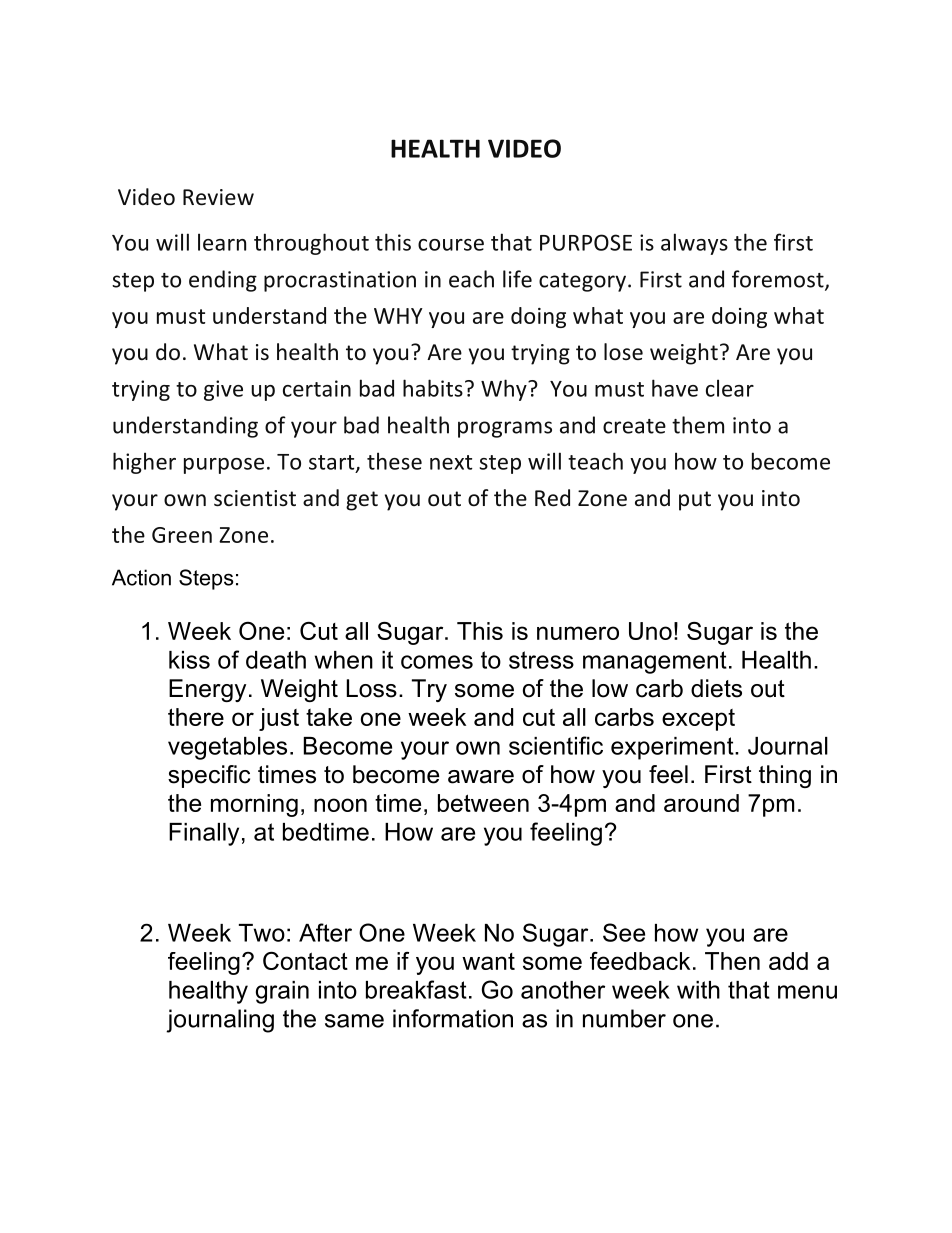 The width and height of the image is (952, 1233). Describe the element at coordinates (451, 245) in the image. I see `course` at that location.
